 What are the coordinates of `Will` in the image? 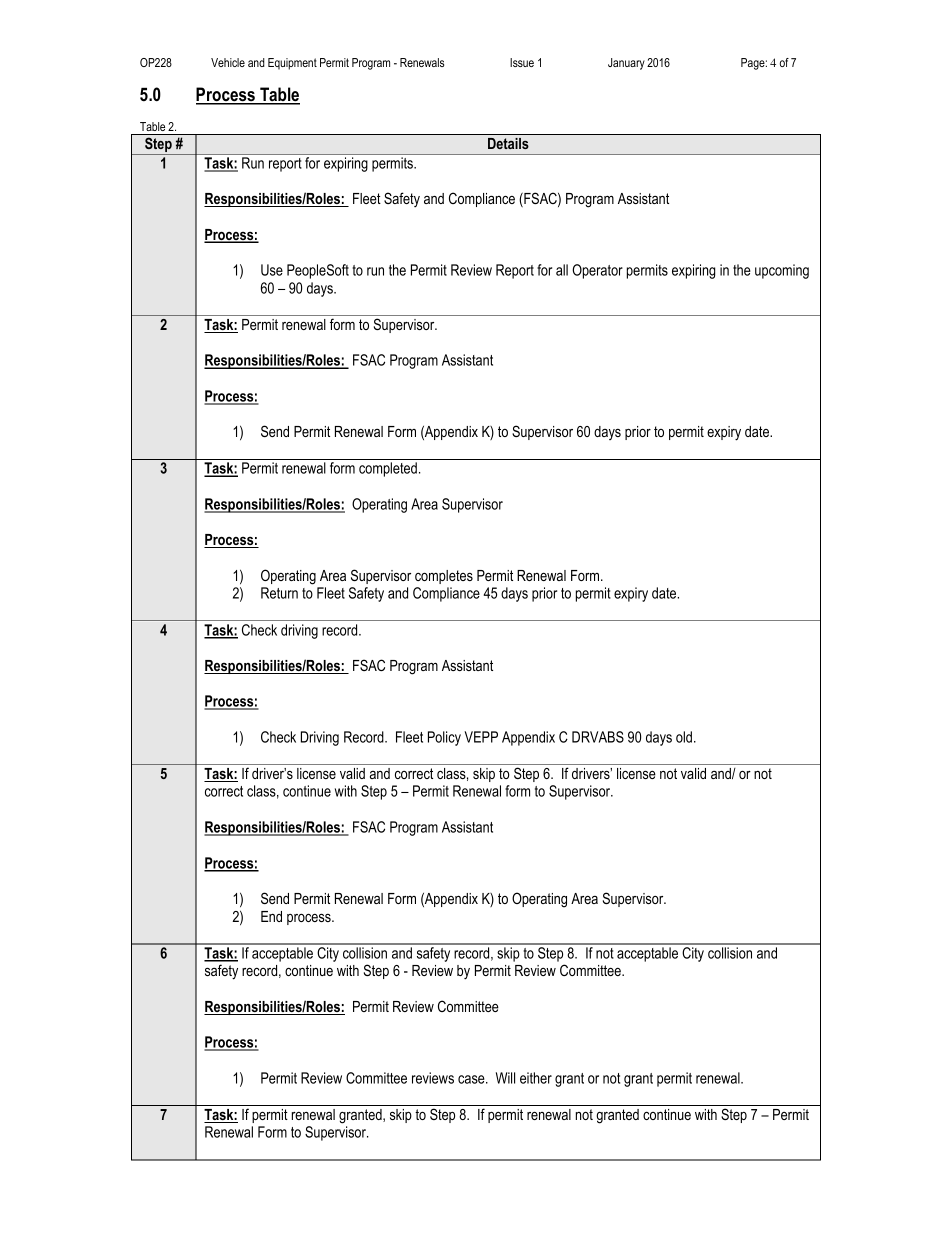 It's located at (505, 1078).
